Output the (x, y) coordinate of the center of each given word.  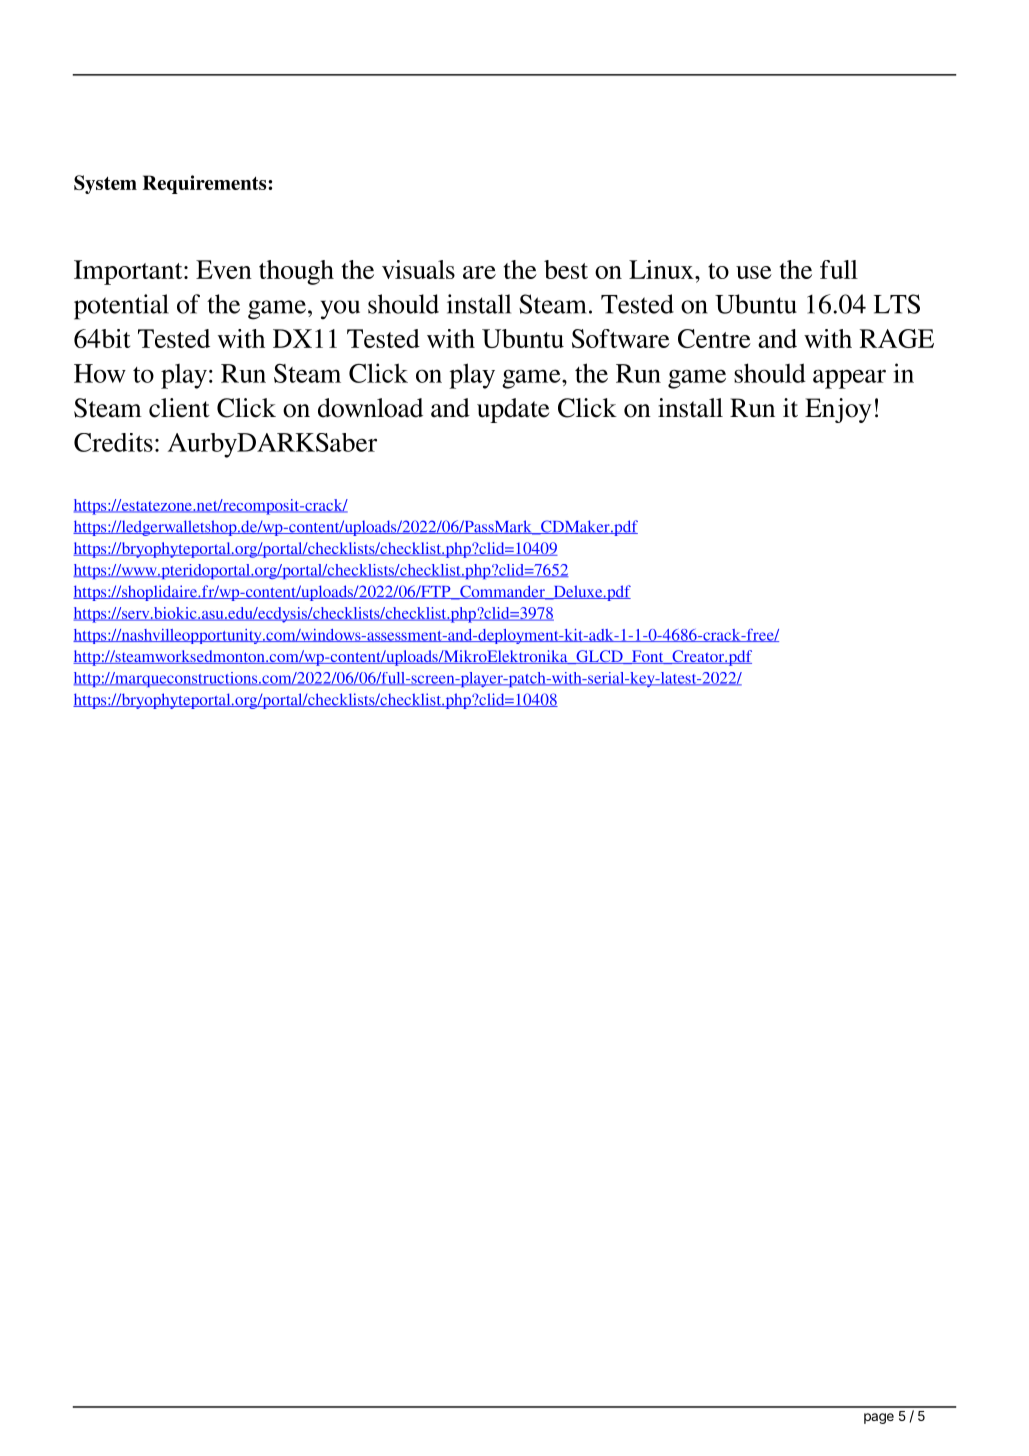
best (566, 269)
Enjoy (838, 410)
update (513, 410)
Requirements (206, 184)
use (754, 272)
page (879, 1418)
